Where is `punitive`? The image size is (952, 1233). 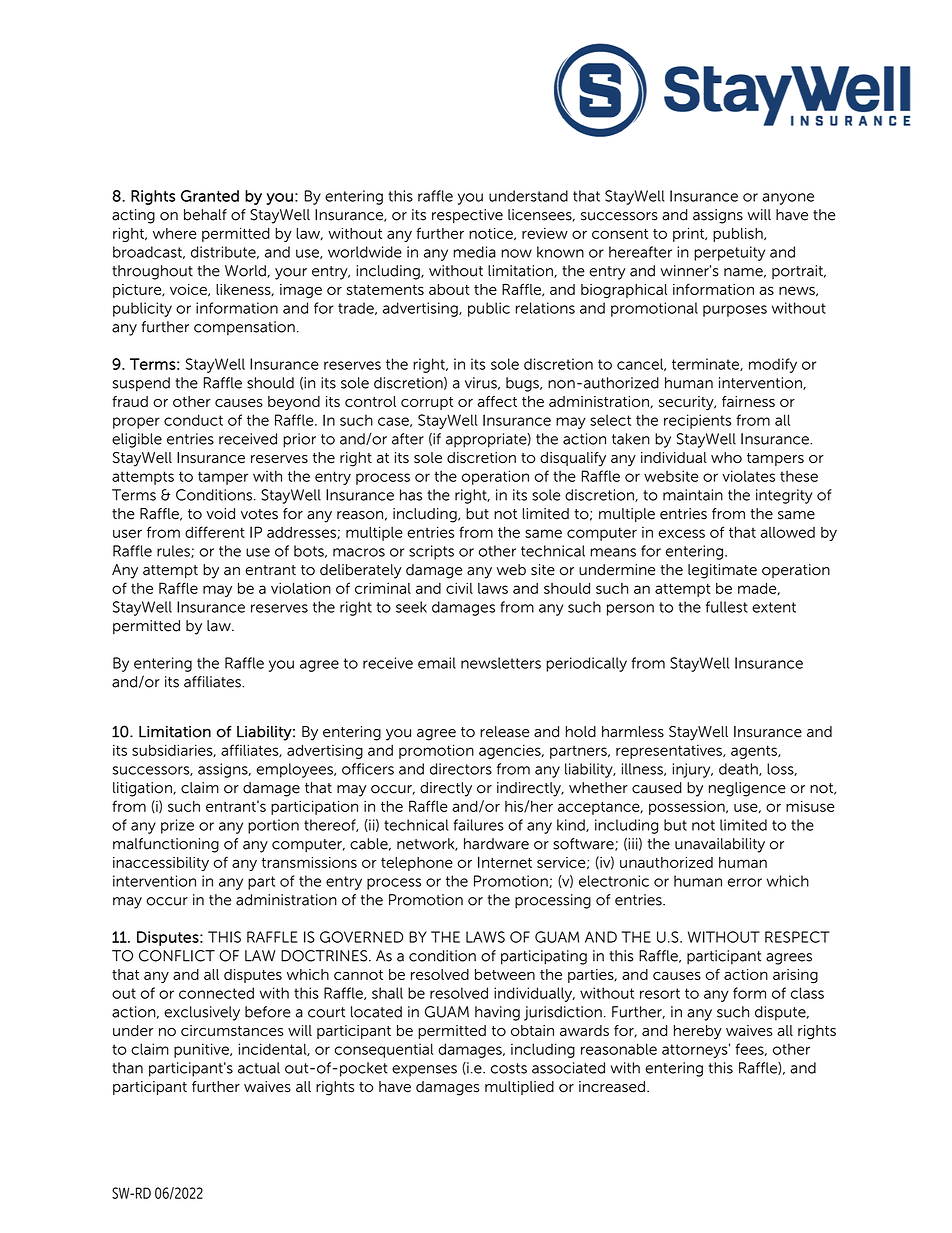
punitive is located at coordinates (202, 1050).
